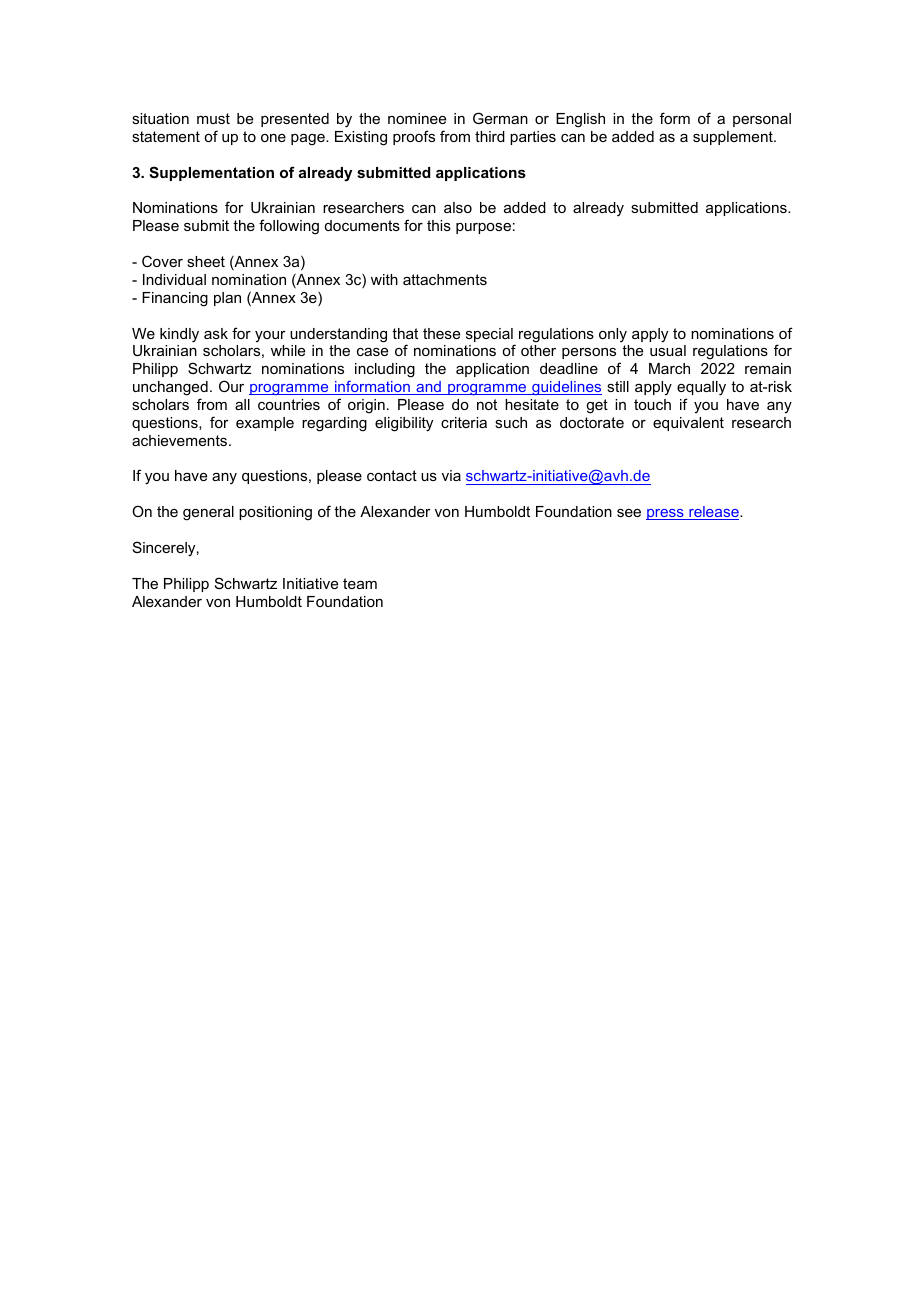  Describe the element at coordinates (490, 336) in the screenshot. I see `special` at that location.
